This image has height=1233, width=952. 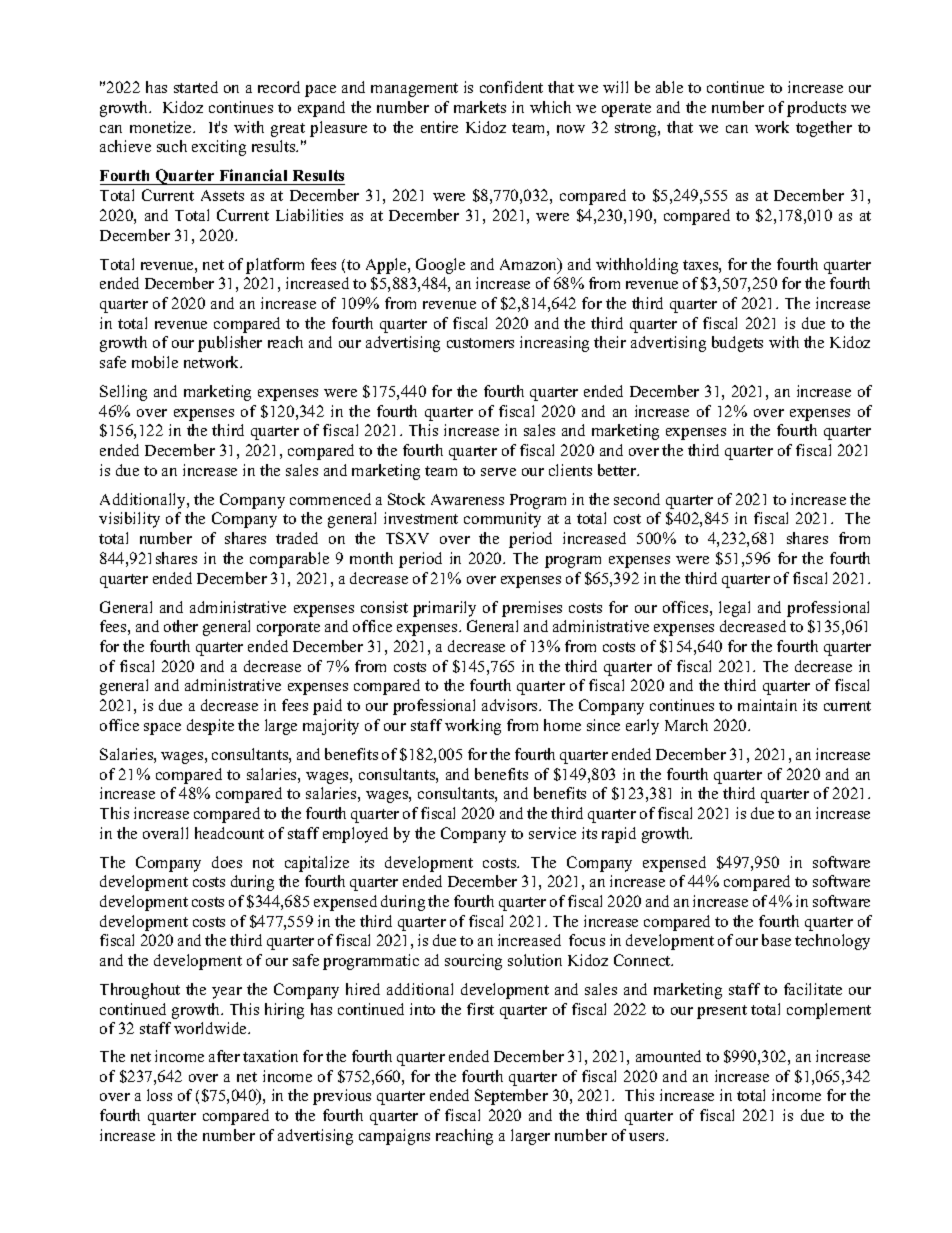 What do you see at coordinates (227, 862) in the image?
I see `does` at bounding box center [227, 862].
